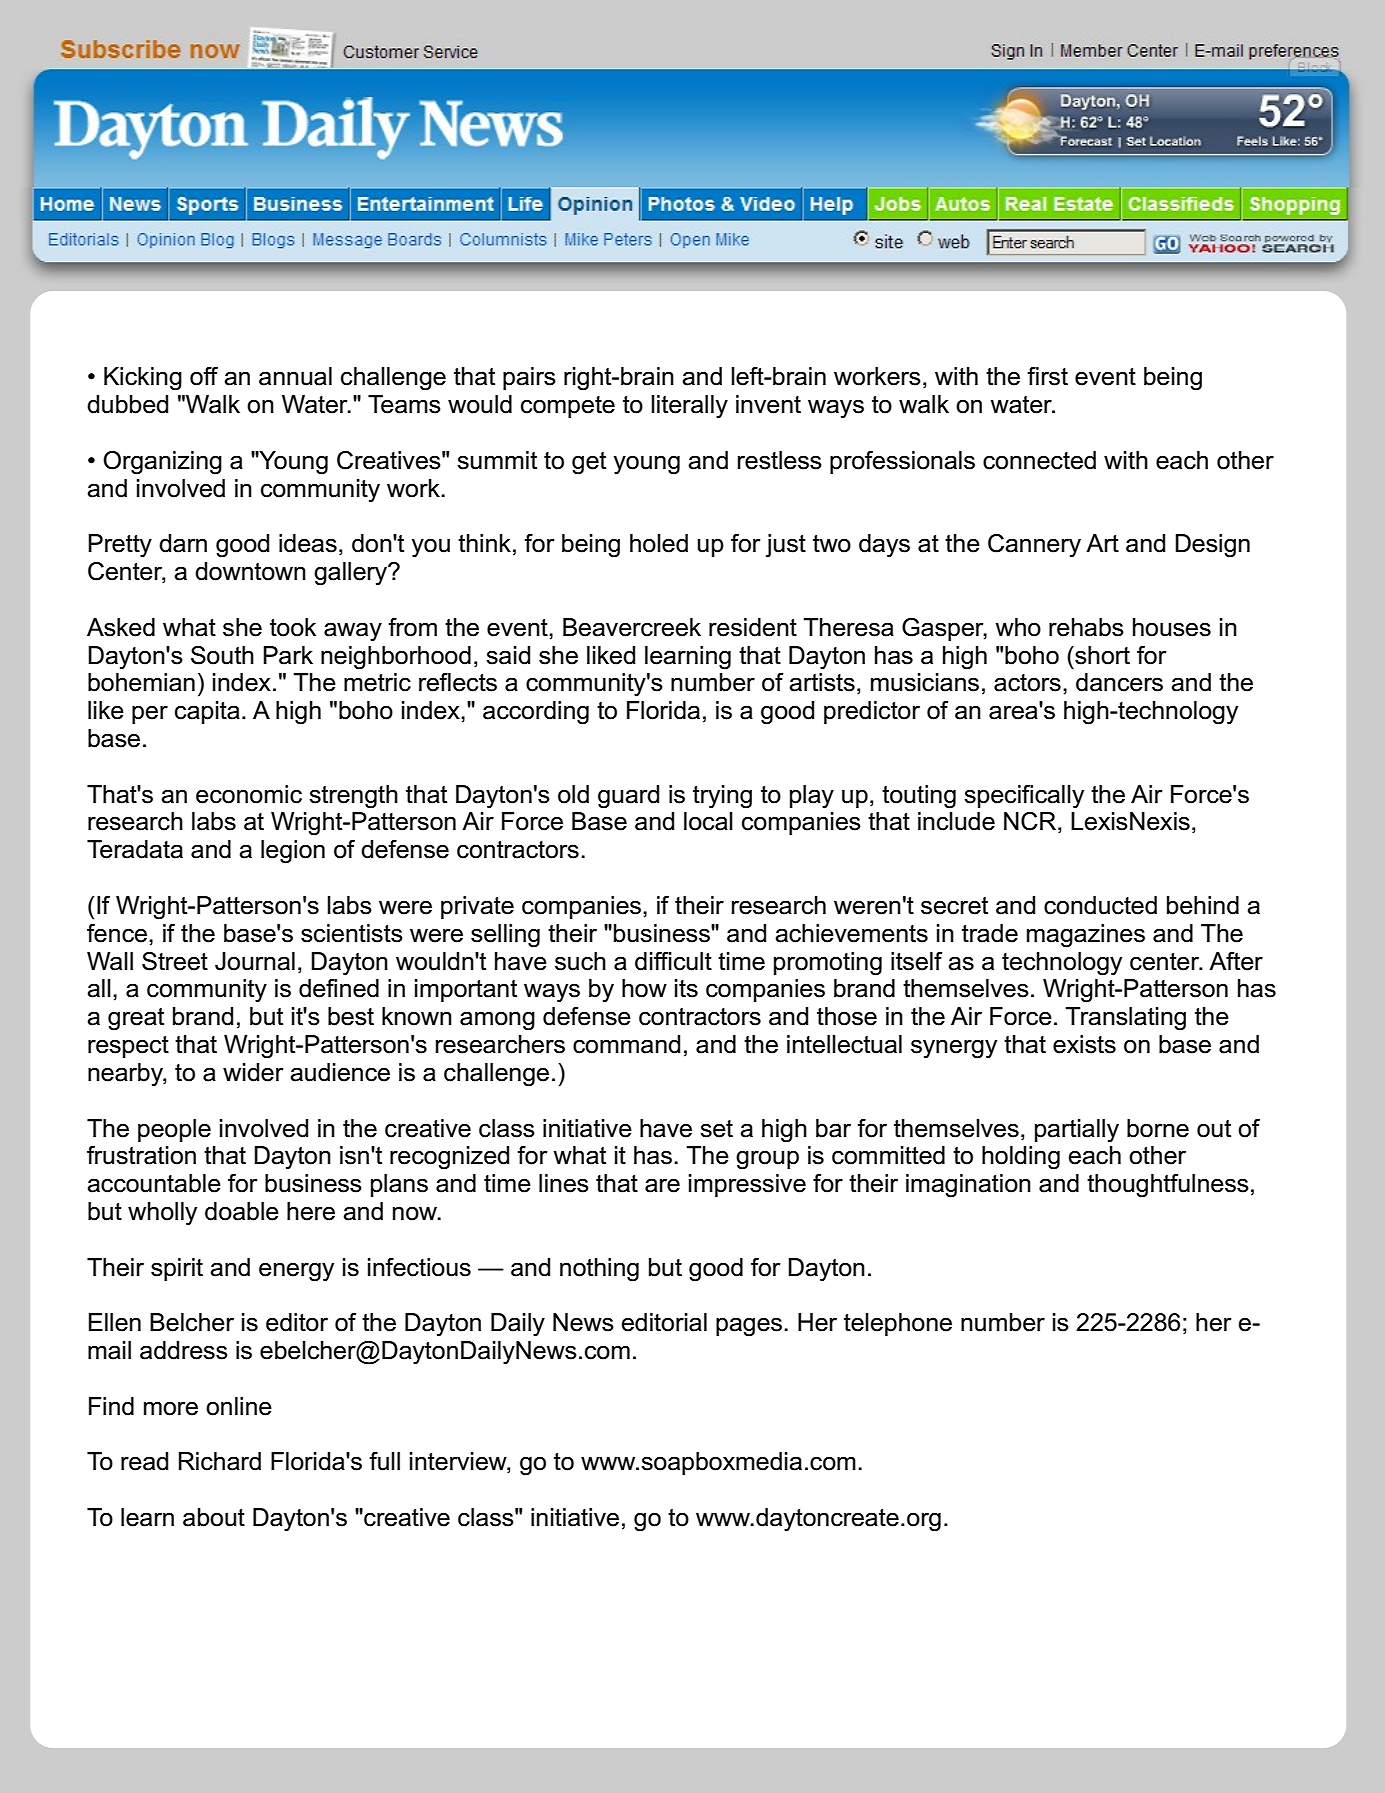  I want to click on telephone, so click(898, 1324).
